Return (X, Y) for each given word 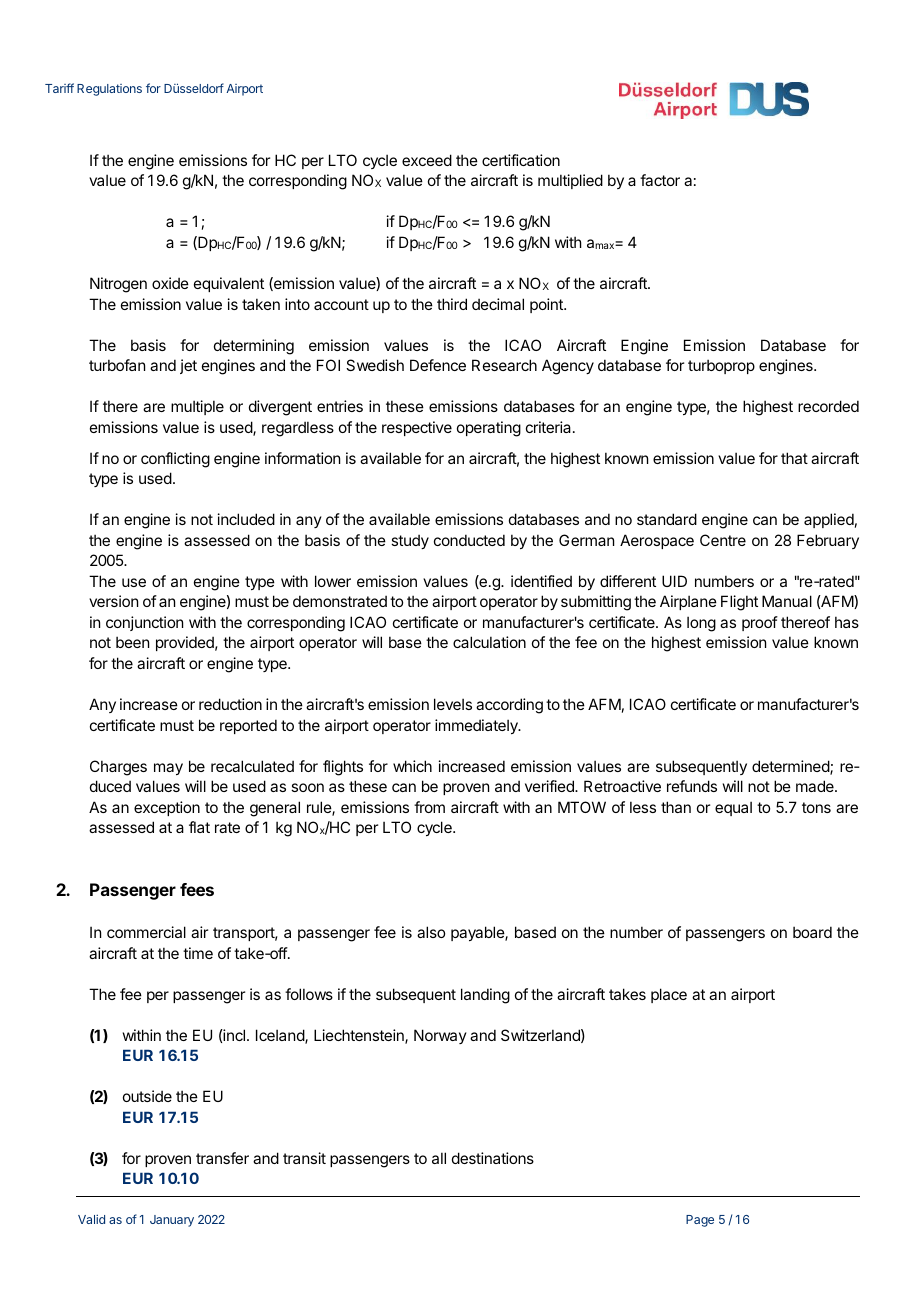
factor (660, 180)
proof (760, 623)
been (132, 642)
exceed (427, 160)
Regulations (109, 90)
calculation (489, 642)
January (172, 1221)
